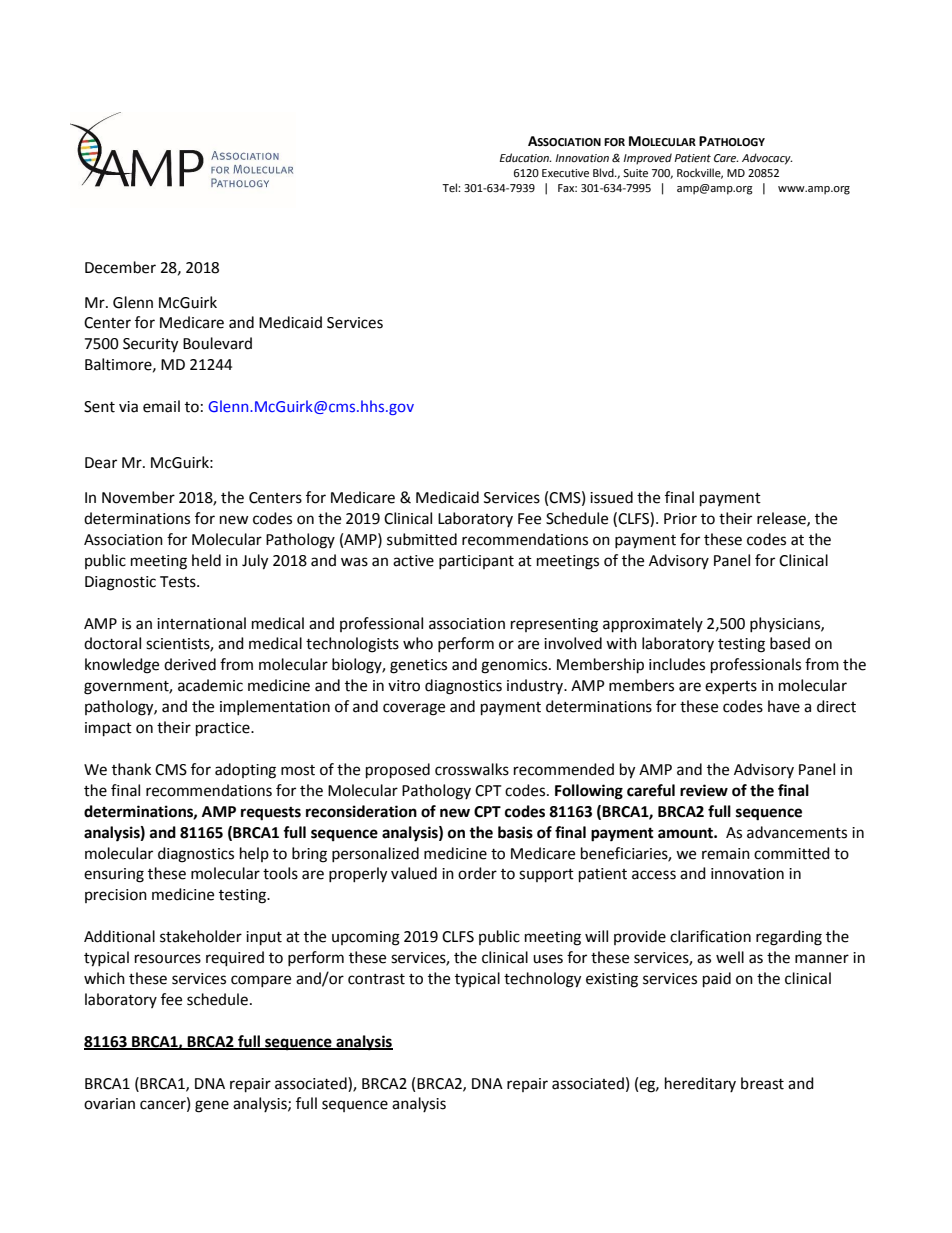  What do you see at coordinates (790, 643) in the page?
I see `based` at bounding box center [790, 643].
